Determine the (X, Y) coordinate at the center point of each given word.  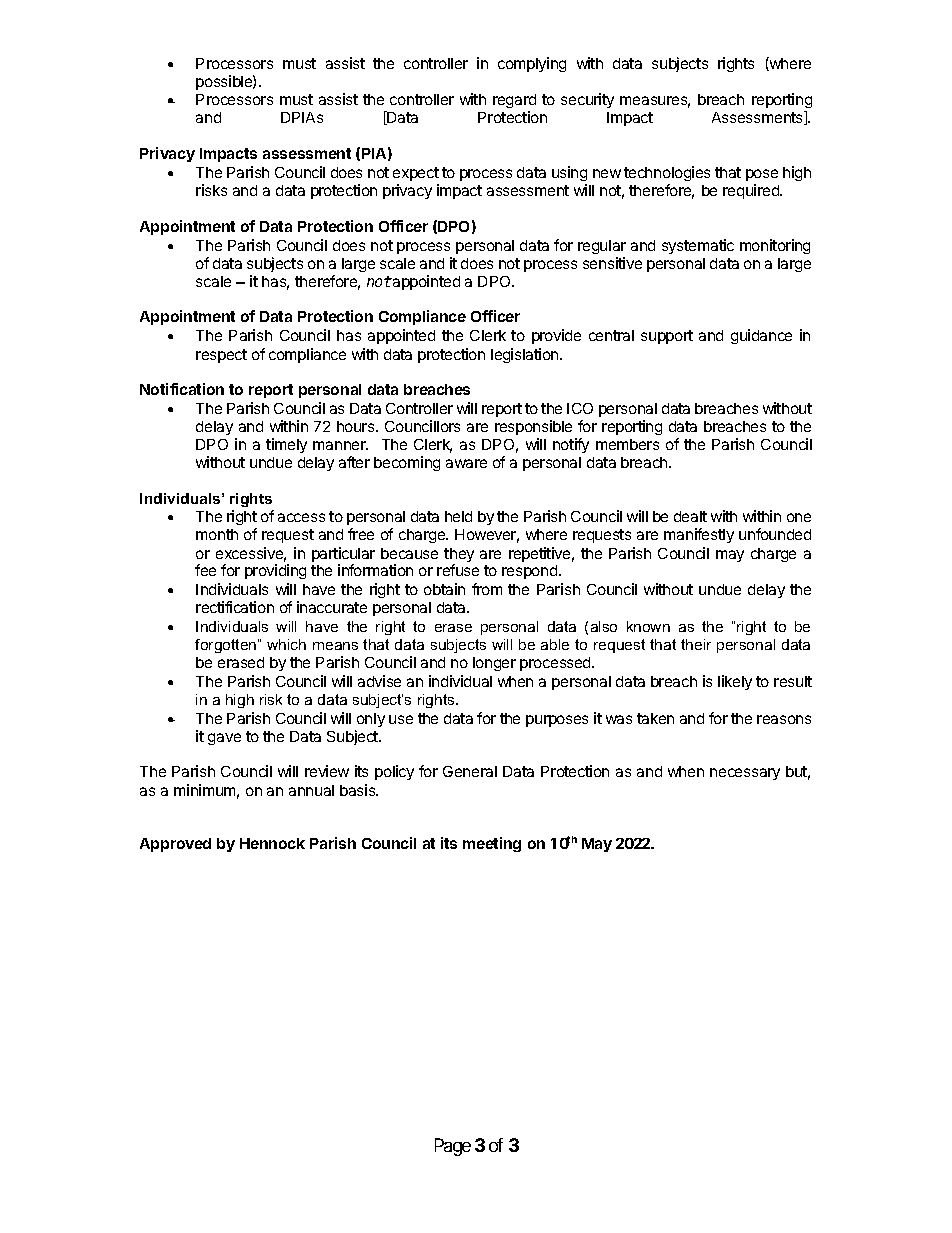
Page (453, 1147)
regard (514, 103)
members (627, 444)
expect (416, 174)
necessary (745, 774)
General (470, 771)
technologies (667, 173)
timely (286, 445)
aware (466, 463)
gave (224, 739)
